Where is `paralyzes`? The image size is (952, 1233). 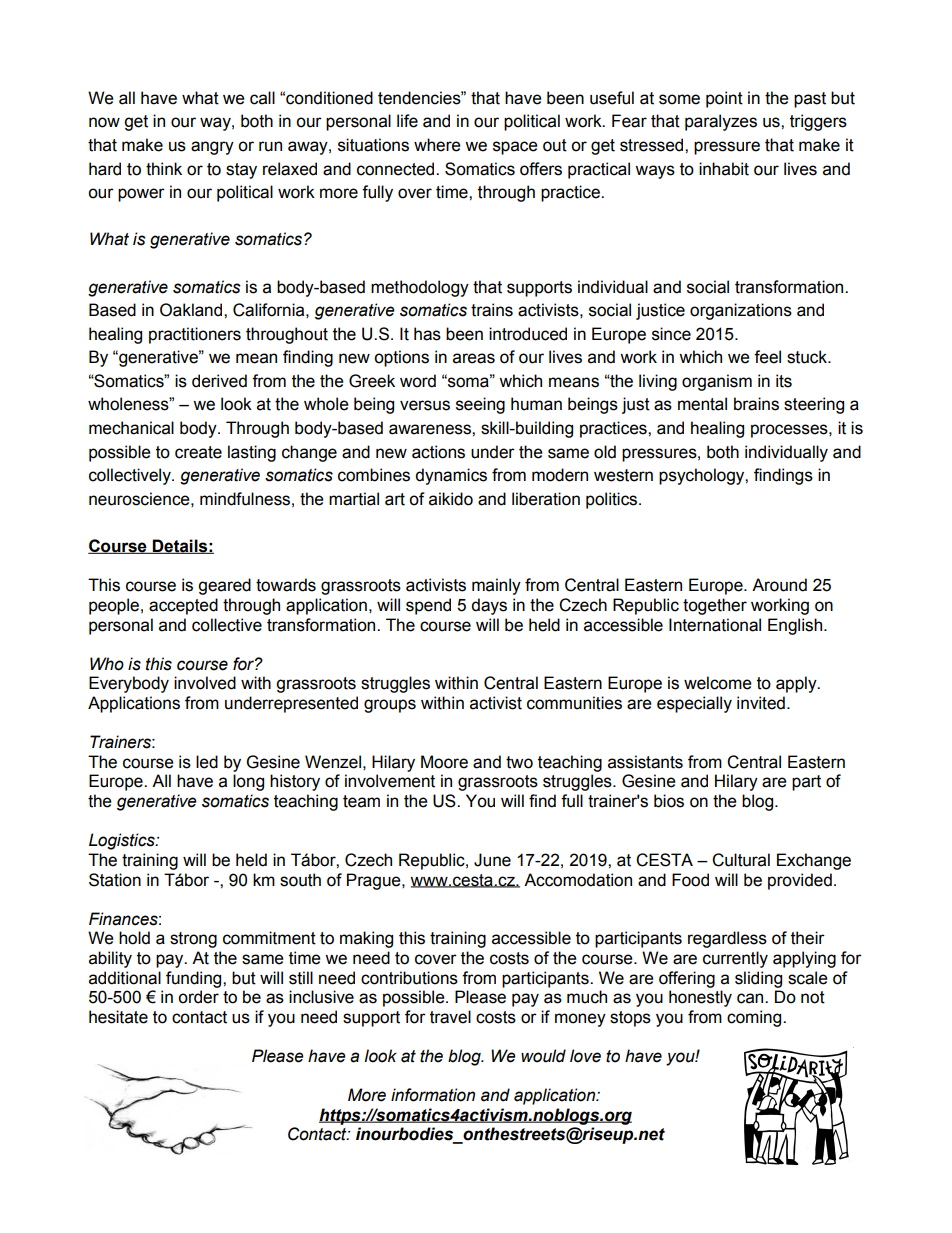 paralyzes is located at coordinates (721, 122).
